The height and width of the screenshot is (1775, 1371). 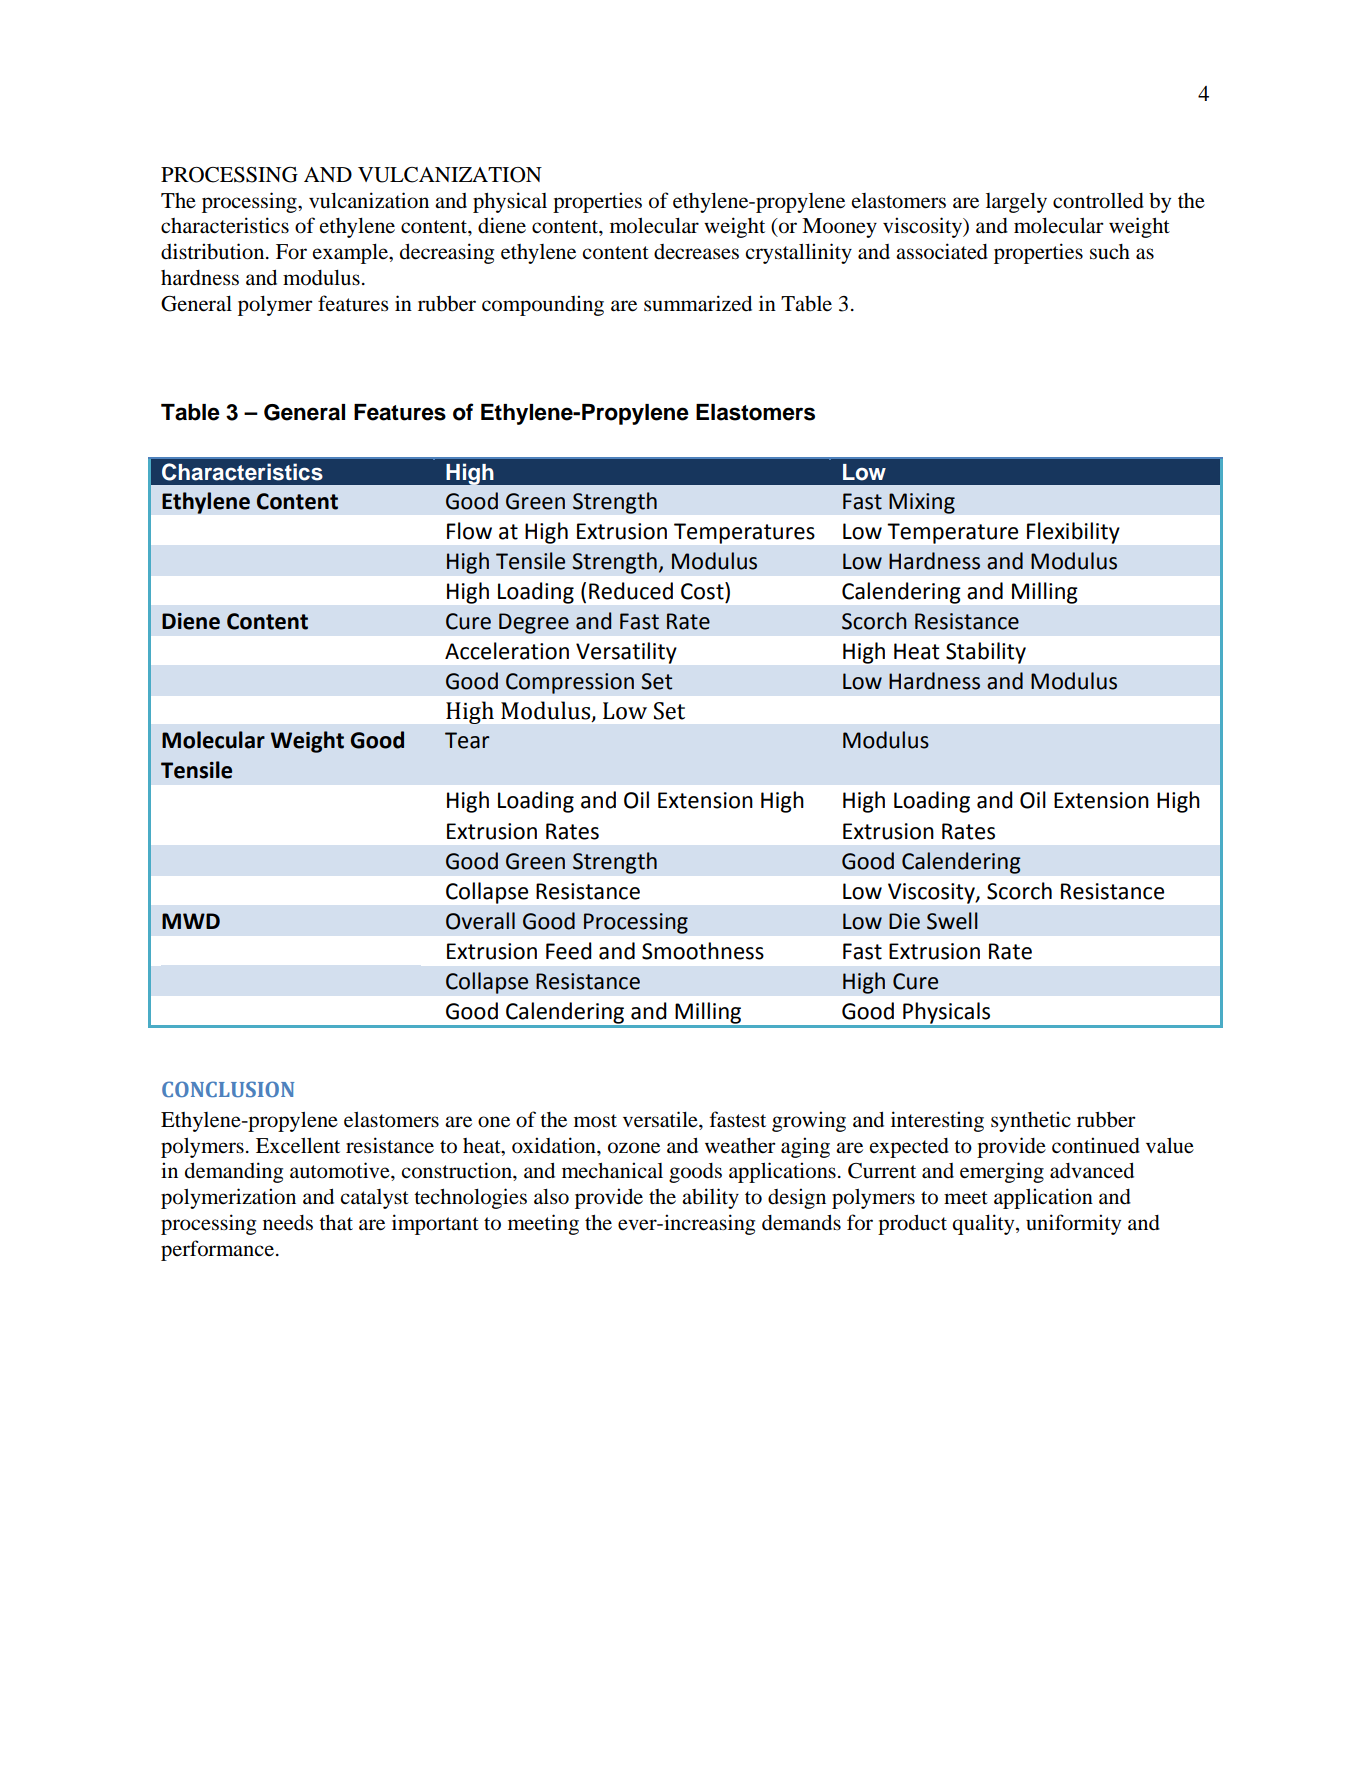 What do you see at coordinates (696, 252) in the screenshot?
I see `decreases` at bounding box center [696, 252].
